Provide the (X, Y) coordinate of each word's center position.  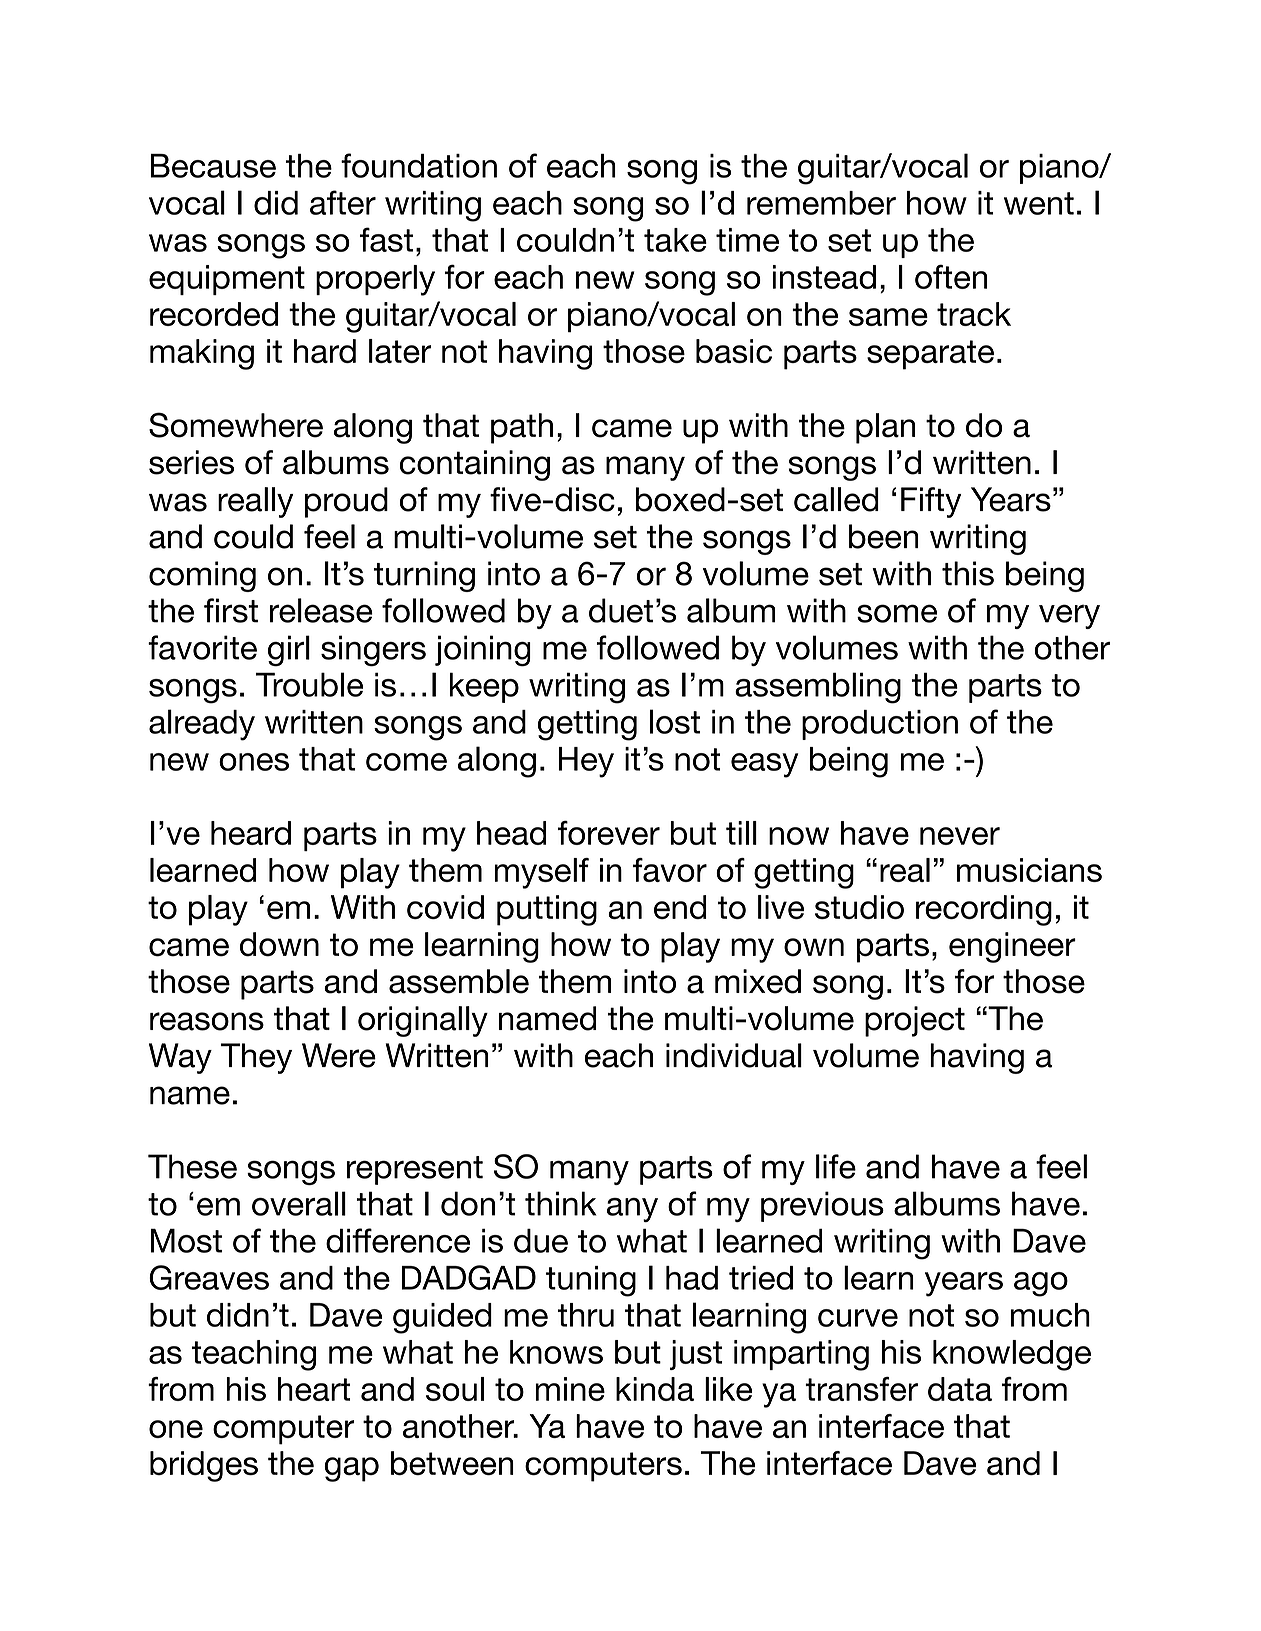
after (343, 202)
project (915, 1021)
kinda (655, 1389)
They (256, 1058)
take (675, 240)
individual (734, 1055)
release (321, 610)
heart (314, 1389)
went (1039, 203)
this (968, 573)
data (960, 1389)
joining (483, 651)
